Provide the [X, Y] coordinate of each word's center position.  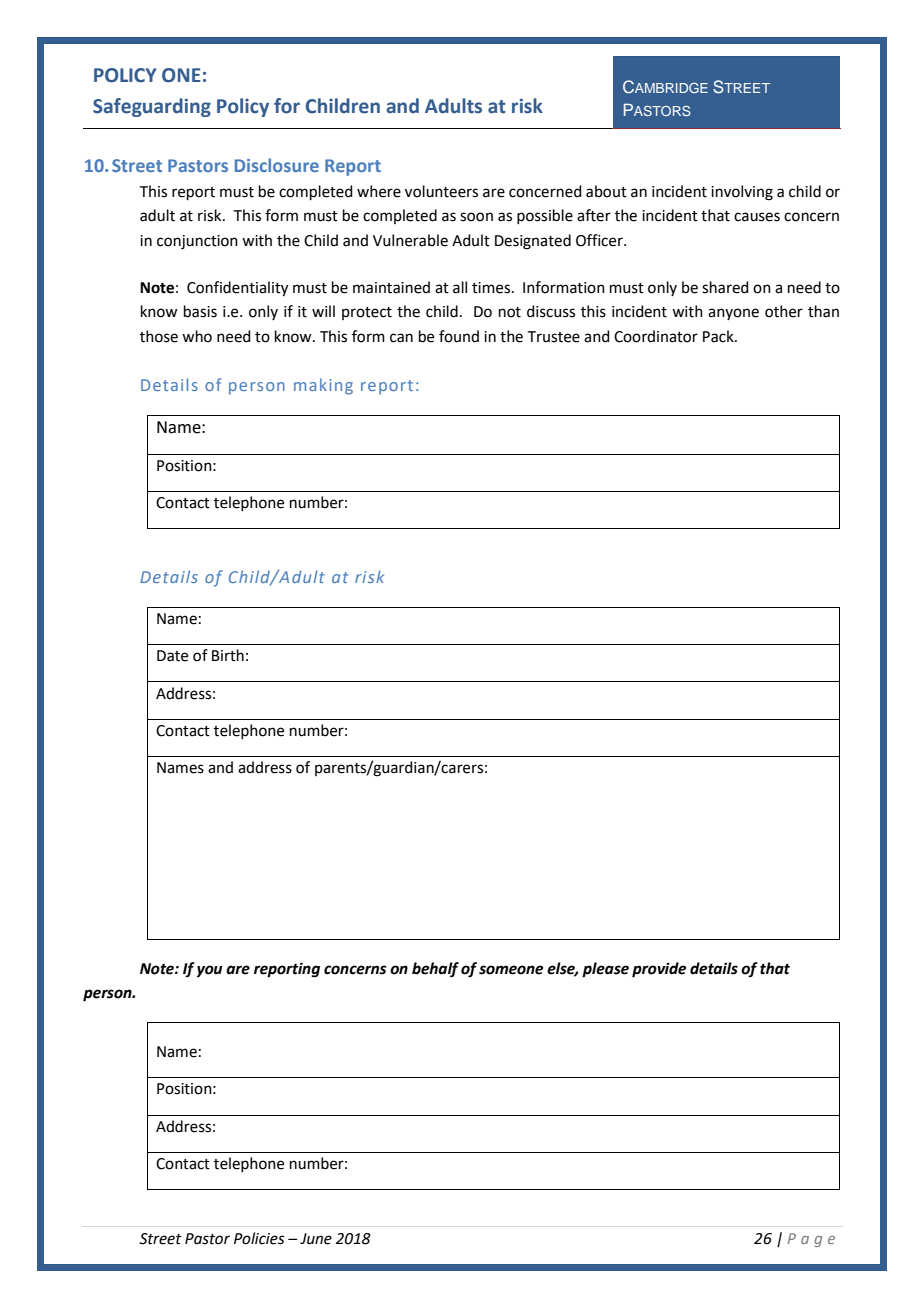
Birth [228, 655]
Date [172, 656]
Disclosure [277, 165]
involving [742, 193]
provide [659, 970]
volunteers [441, 191]
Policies [259, 1238]
